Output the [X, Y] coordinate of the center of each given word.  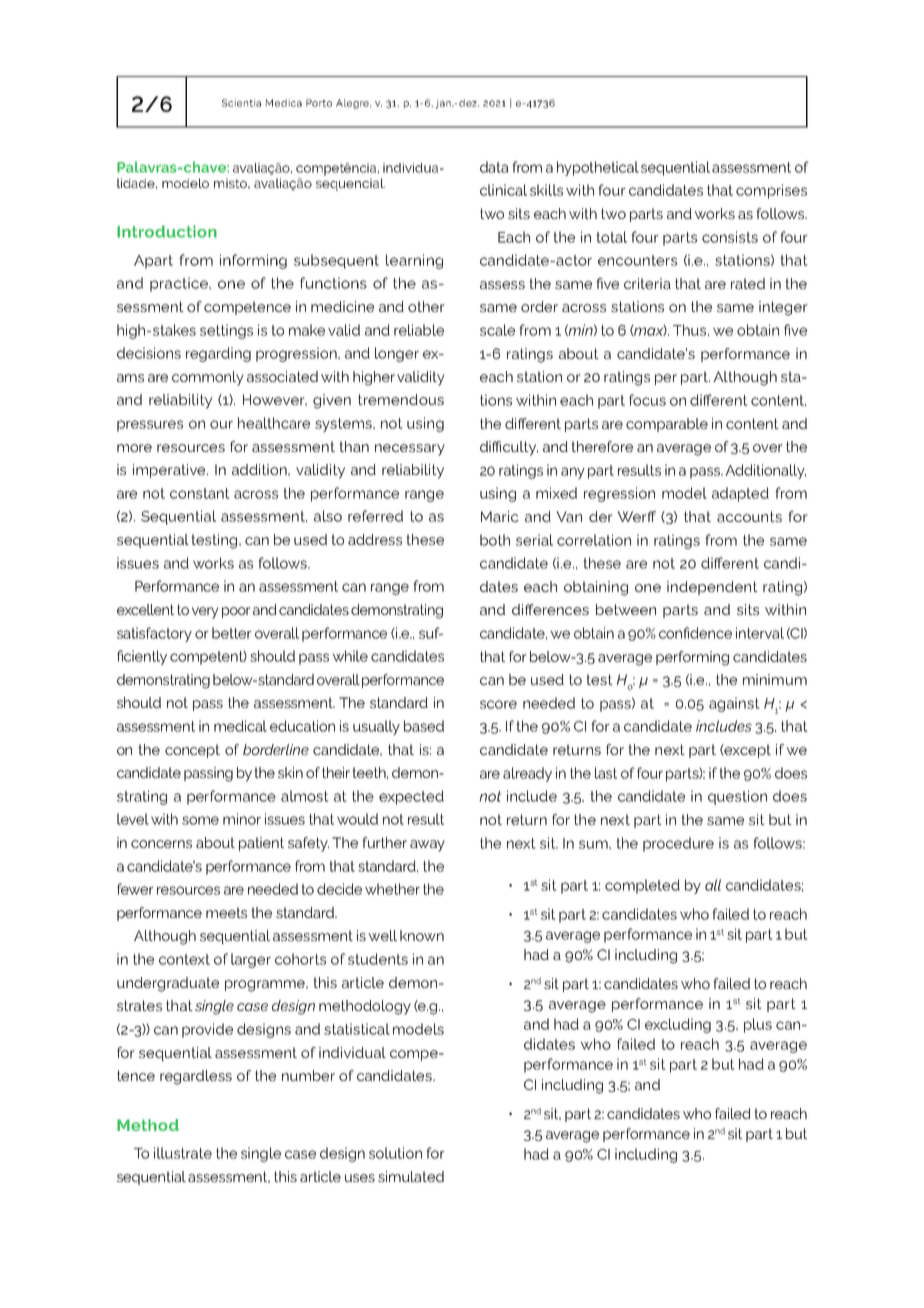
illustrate [183, 1153]
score [498, 704]
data [494, 167]
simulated [411, 1176]
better [232, 633]
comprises [771, 191]
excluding [678, 1025]
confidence [695, 633]
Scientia [241, 103]
